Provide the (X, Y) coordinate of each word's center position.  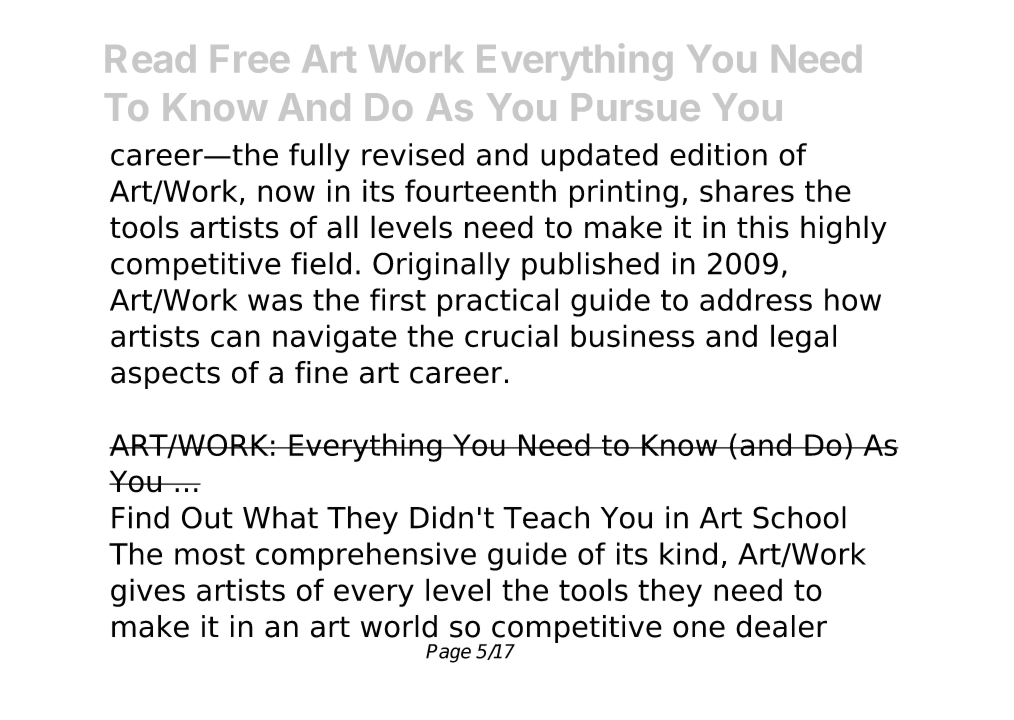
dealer (781, 626)
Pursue (636, 107)
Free (250, 59)
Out (207, 517)
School (799, 517)
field (321, 263)
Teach (546, 517)
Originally (441, 266)
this (763, 227)
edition (718, 154)
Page (448, 653)
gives (148, 592)
